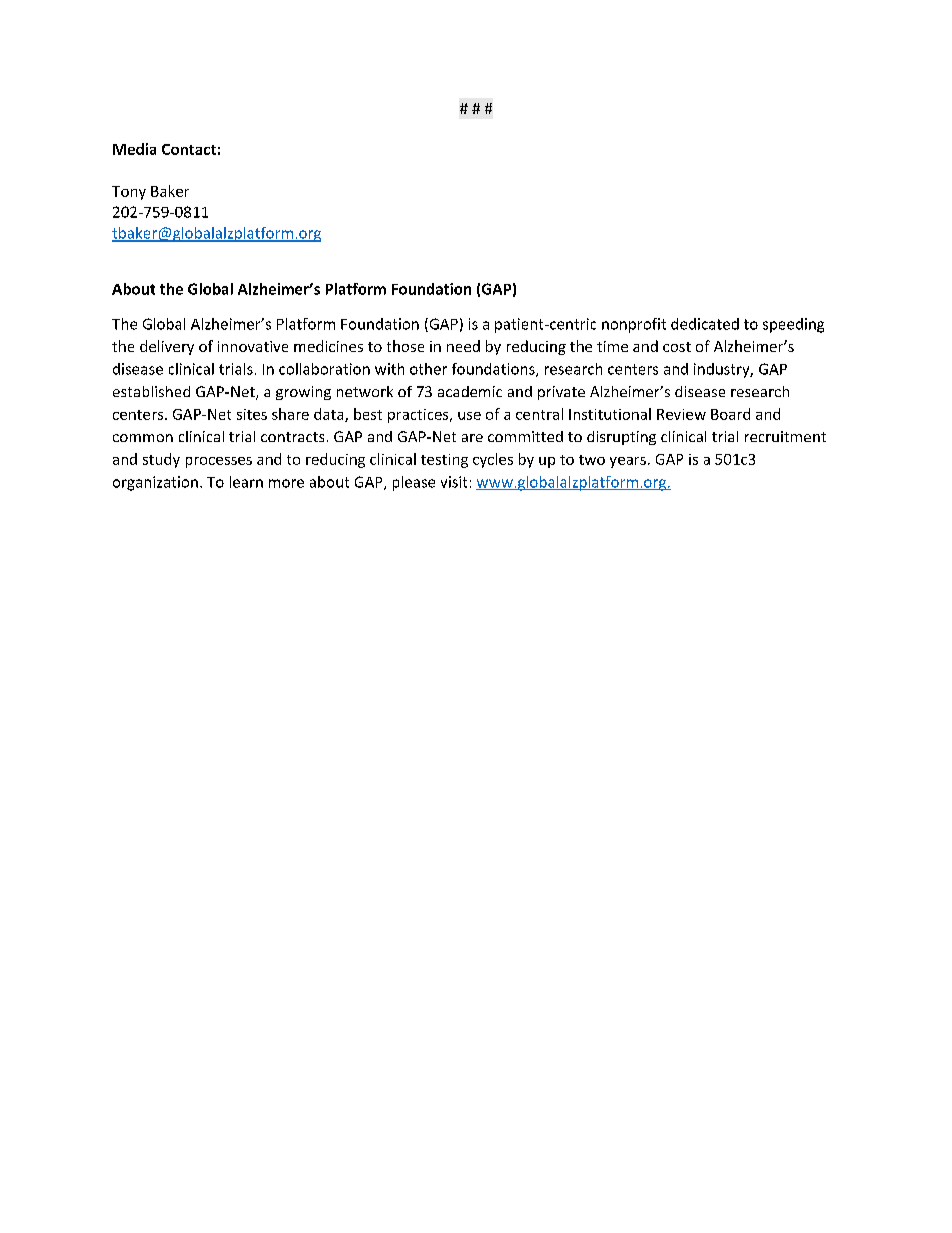  Describe the element at coordinates (454, 482) in the screenshot. I see `visit` at that location.
